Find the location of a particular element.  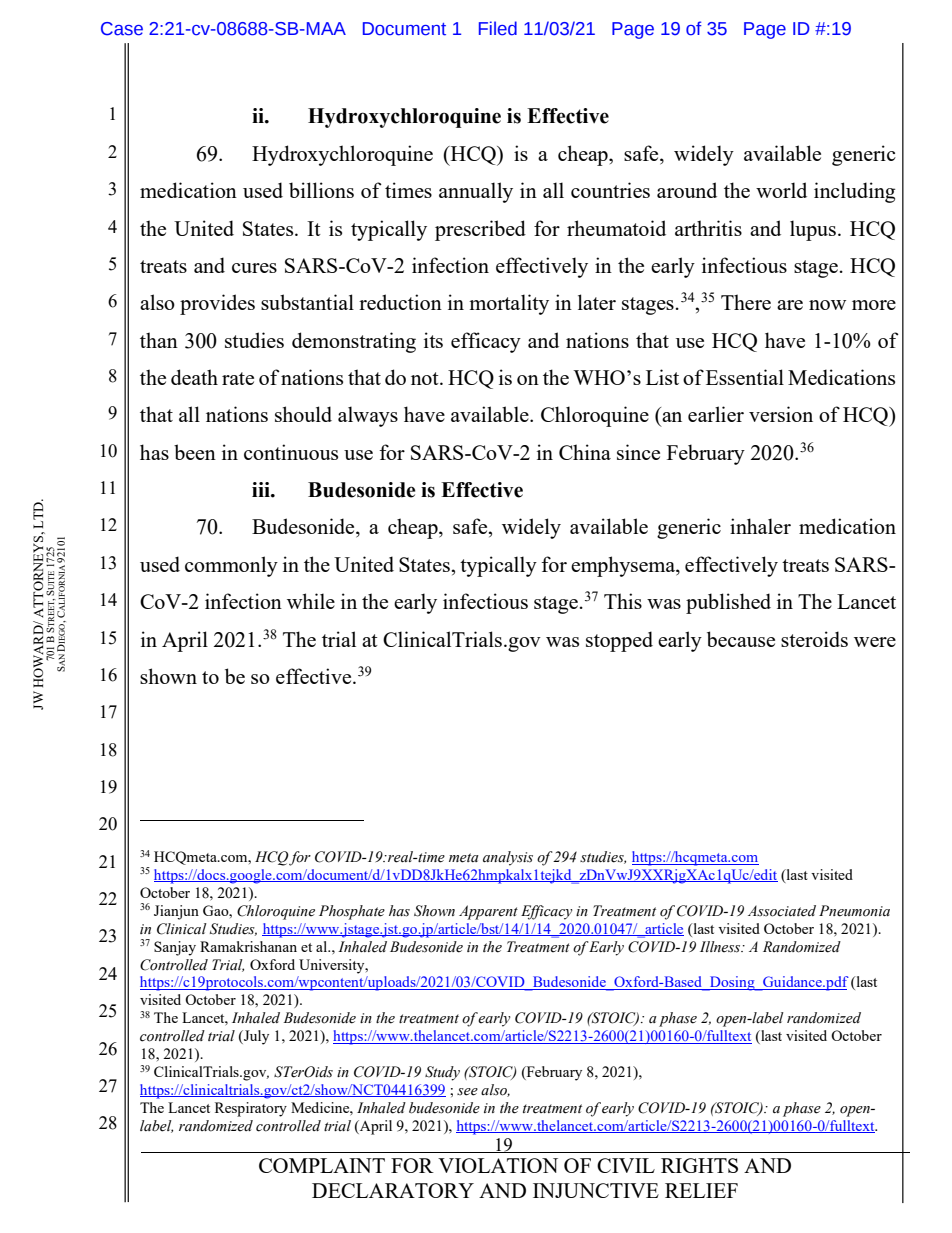

published is located at coordinates (728, 603).
